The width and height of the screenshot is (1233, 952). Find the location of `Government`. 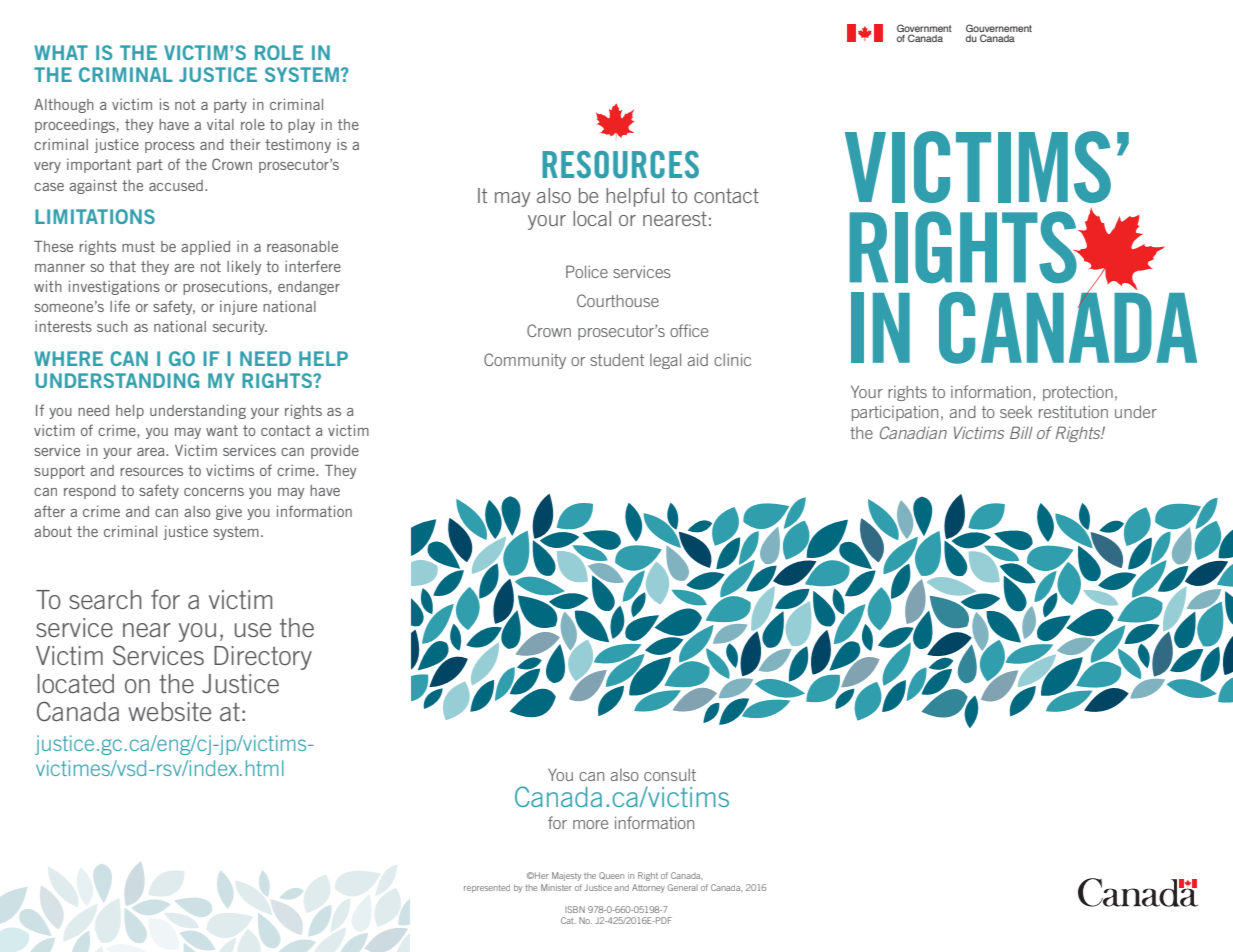

Government is located at coordinates (924, 29).
